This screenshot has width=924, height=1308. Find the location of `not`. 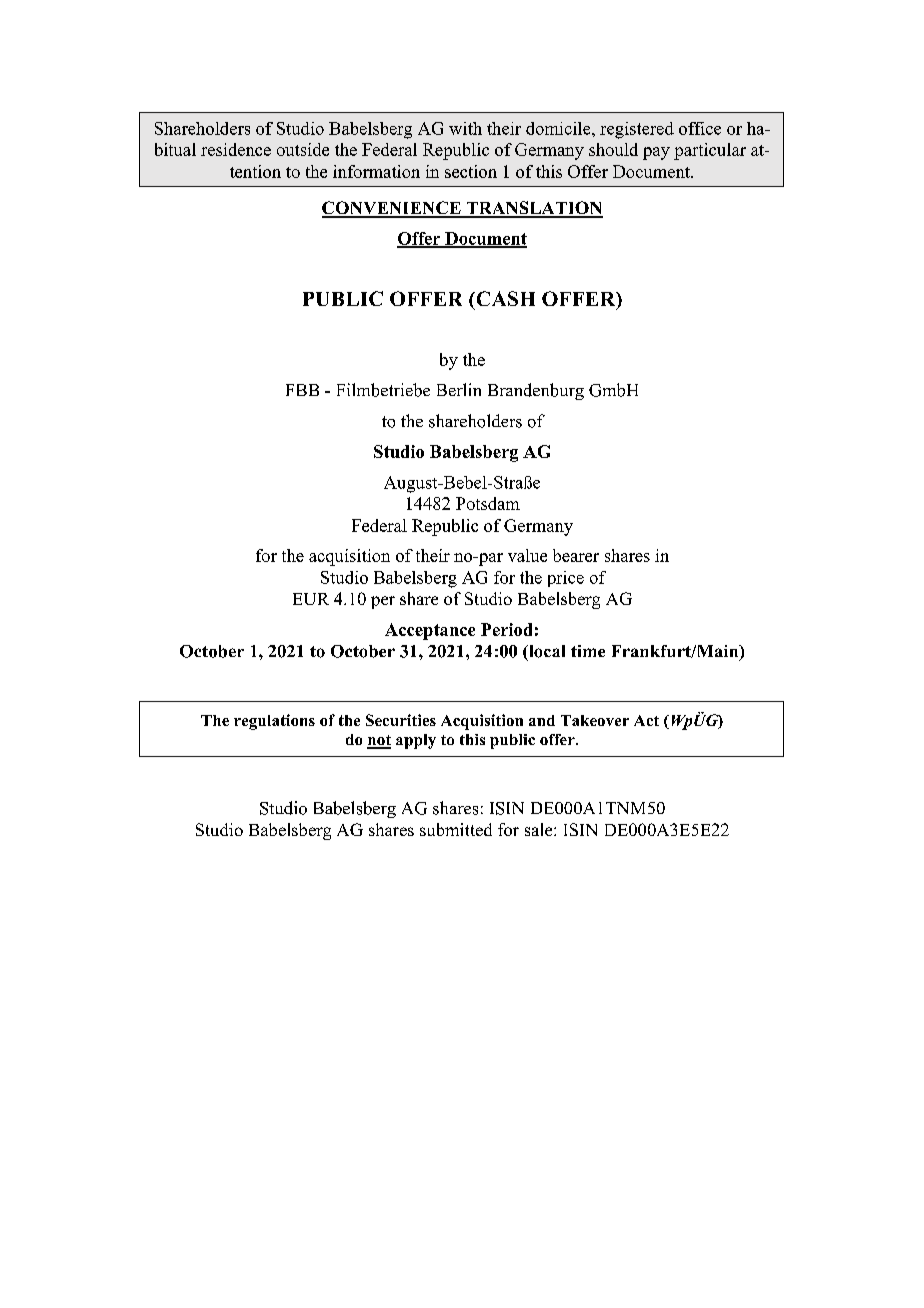

not is located at coordinates (379, 741).
